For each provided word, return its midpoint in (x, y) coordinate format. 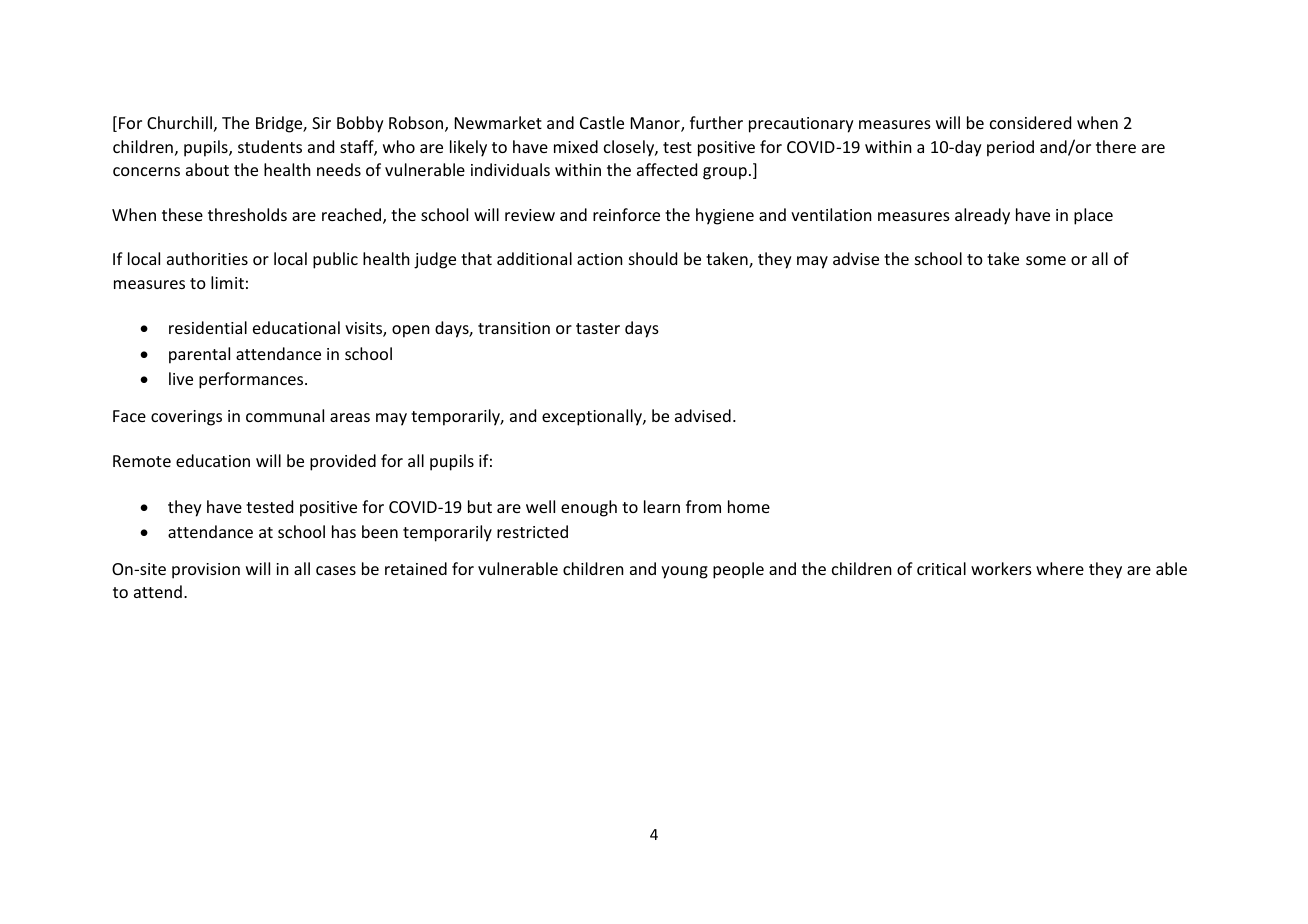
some (1046, 260)
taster (598, 328)
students (270, 146)
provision (206, 571)
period (1010, 148)
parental (199, 355)
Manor (656, 124)
